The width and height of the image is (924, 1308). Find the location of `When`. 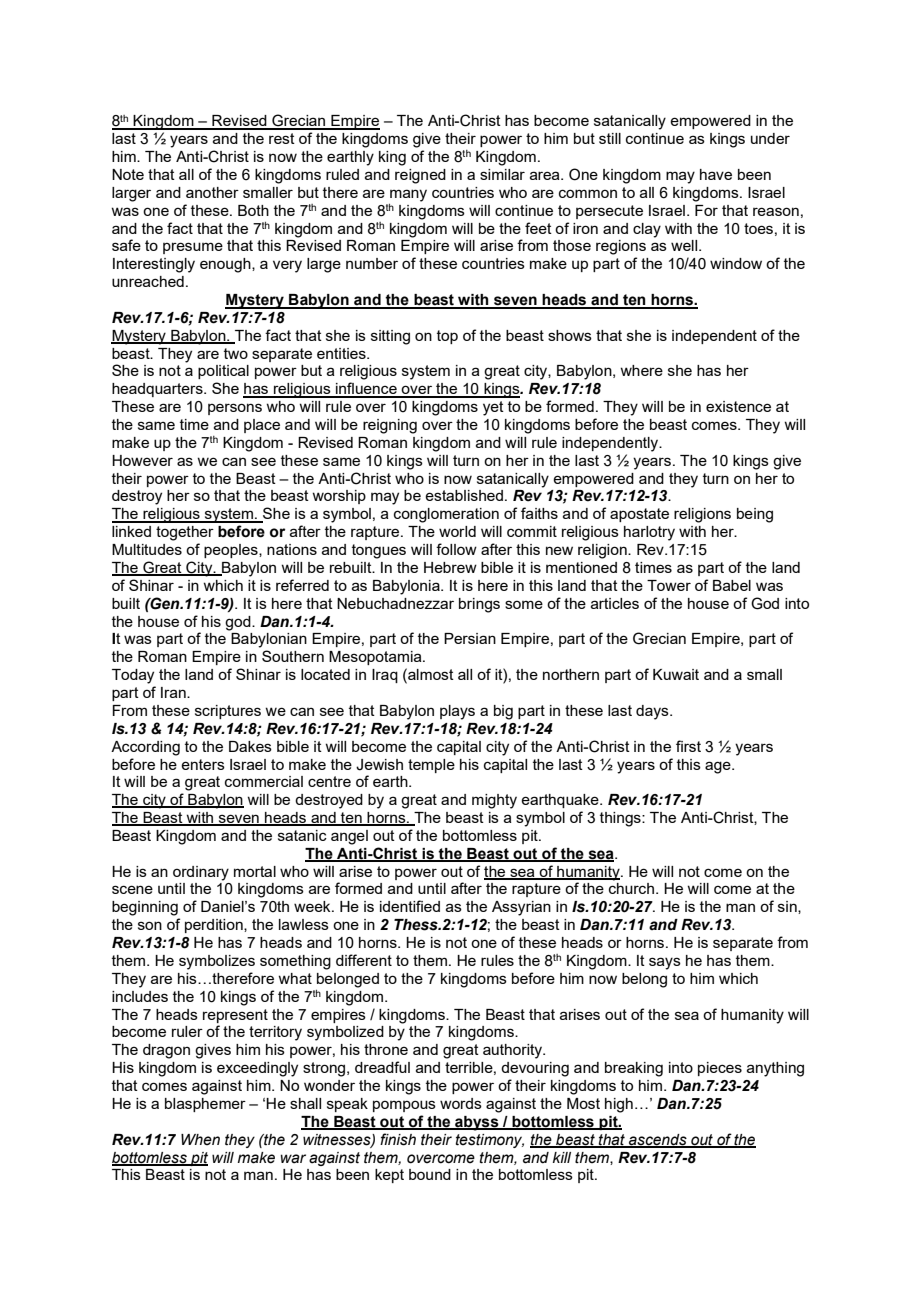

When is located at coordinates (200, 1140).
